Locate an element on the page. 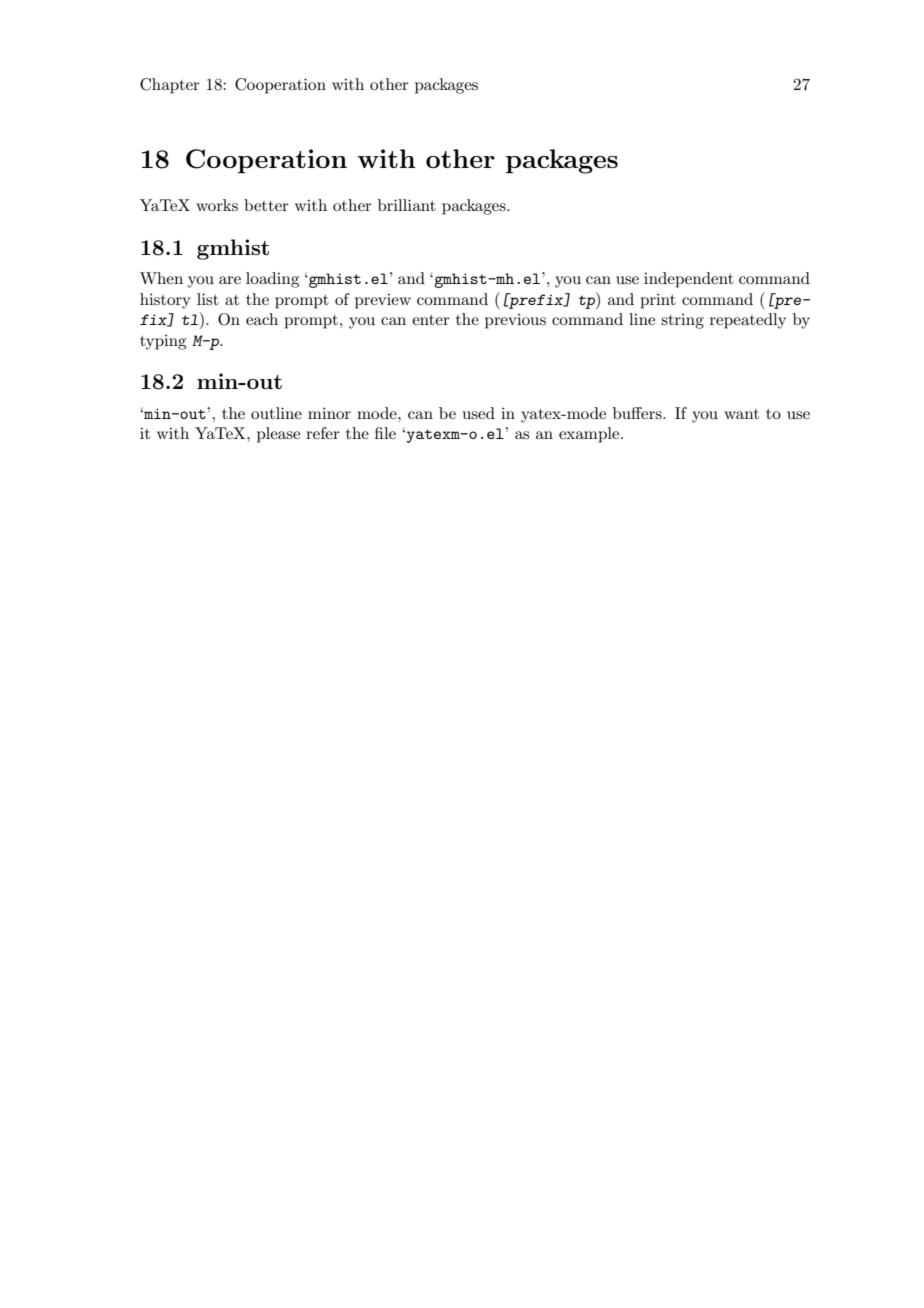 The height and width of the image is (1308, 924). independent is located at coordinates (689, 280).
